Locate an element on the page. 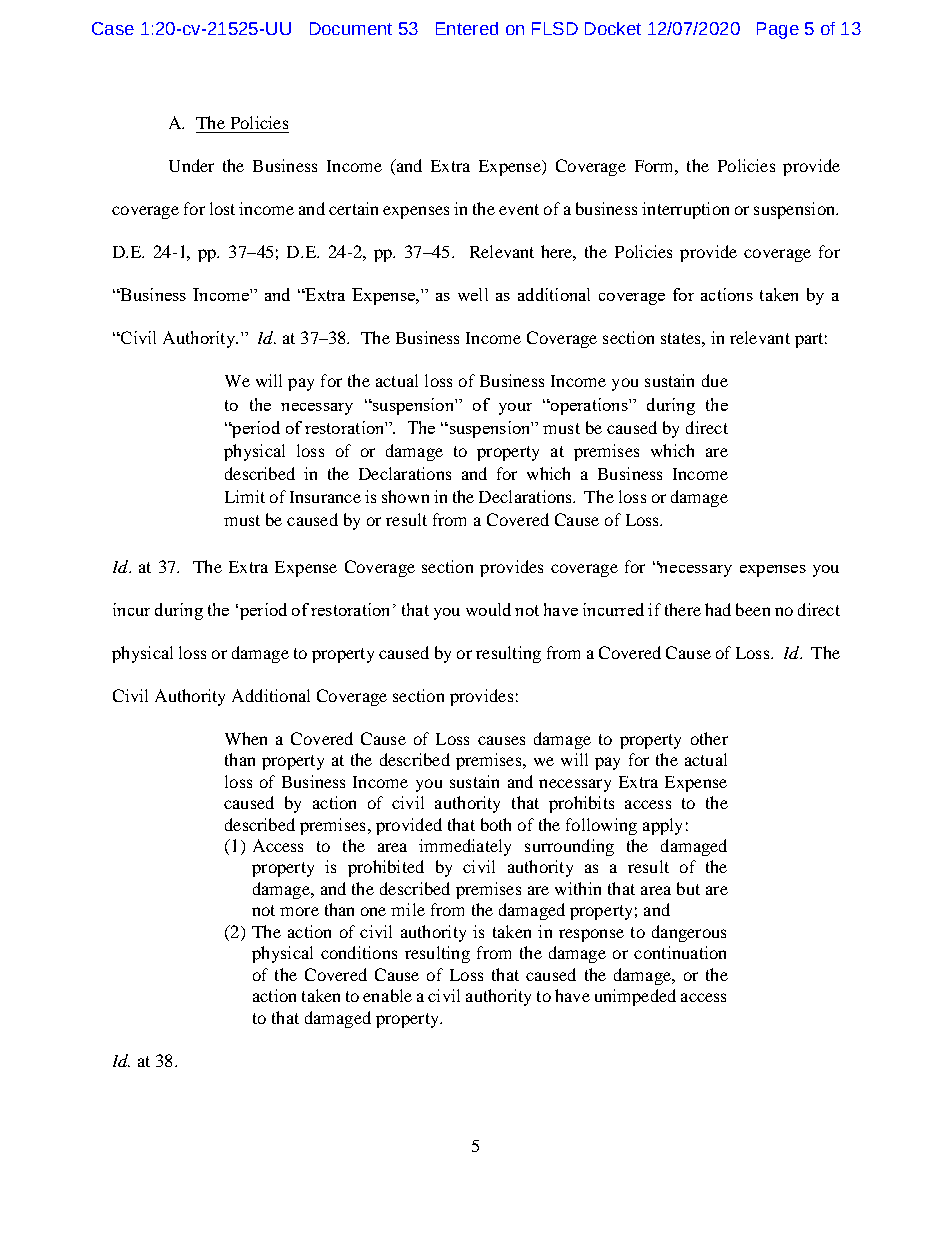 The width and height of the image is (952, 1233). enable is located at coordinates (387, 995).
